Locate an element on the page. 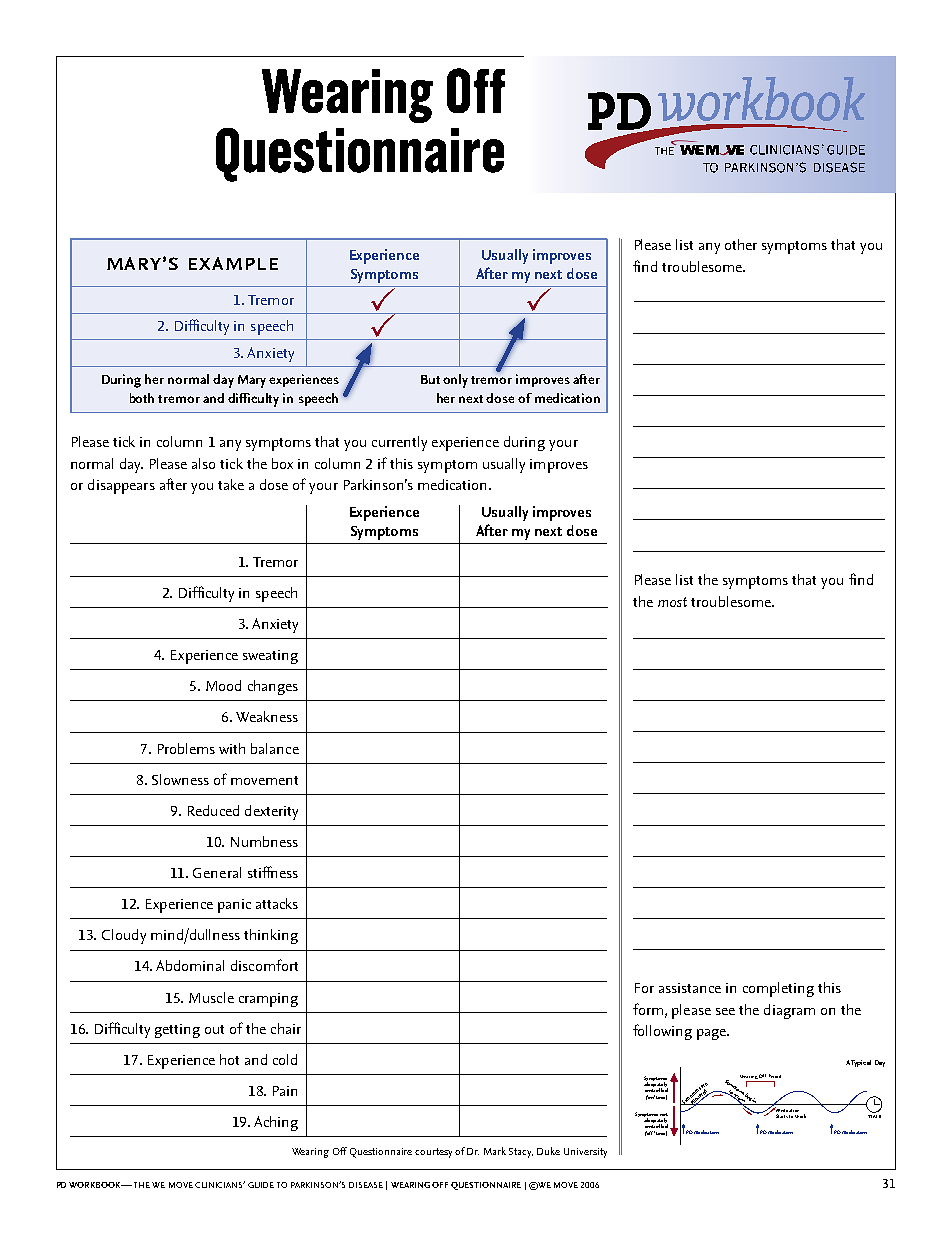 The image size is (952, 1233). changes is located at coordinates (273, 687).
